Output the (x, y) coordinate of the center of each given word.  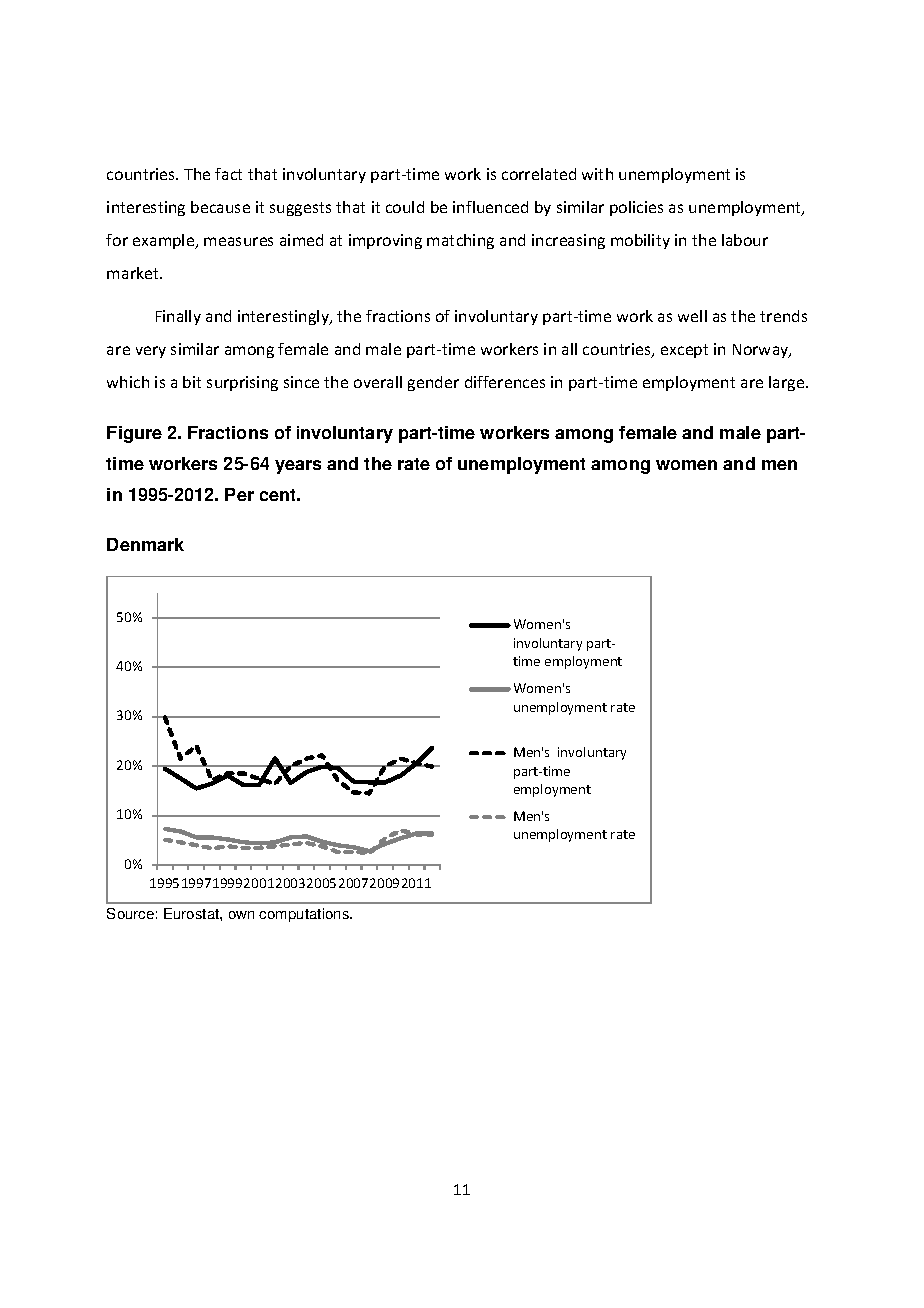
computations (305, 915)
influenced (490, 207)
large (788, 383)
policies (636, 208)
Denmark (145, 544)
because (220, 207)
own (241, 915)
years (298, 467)
